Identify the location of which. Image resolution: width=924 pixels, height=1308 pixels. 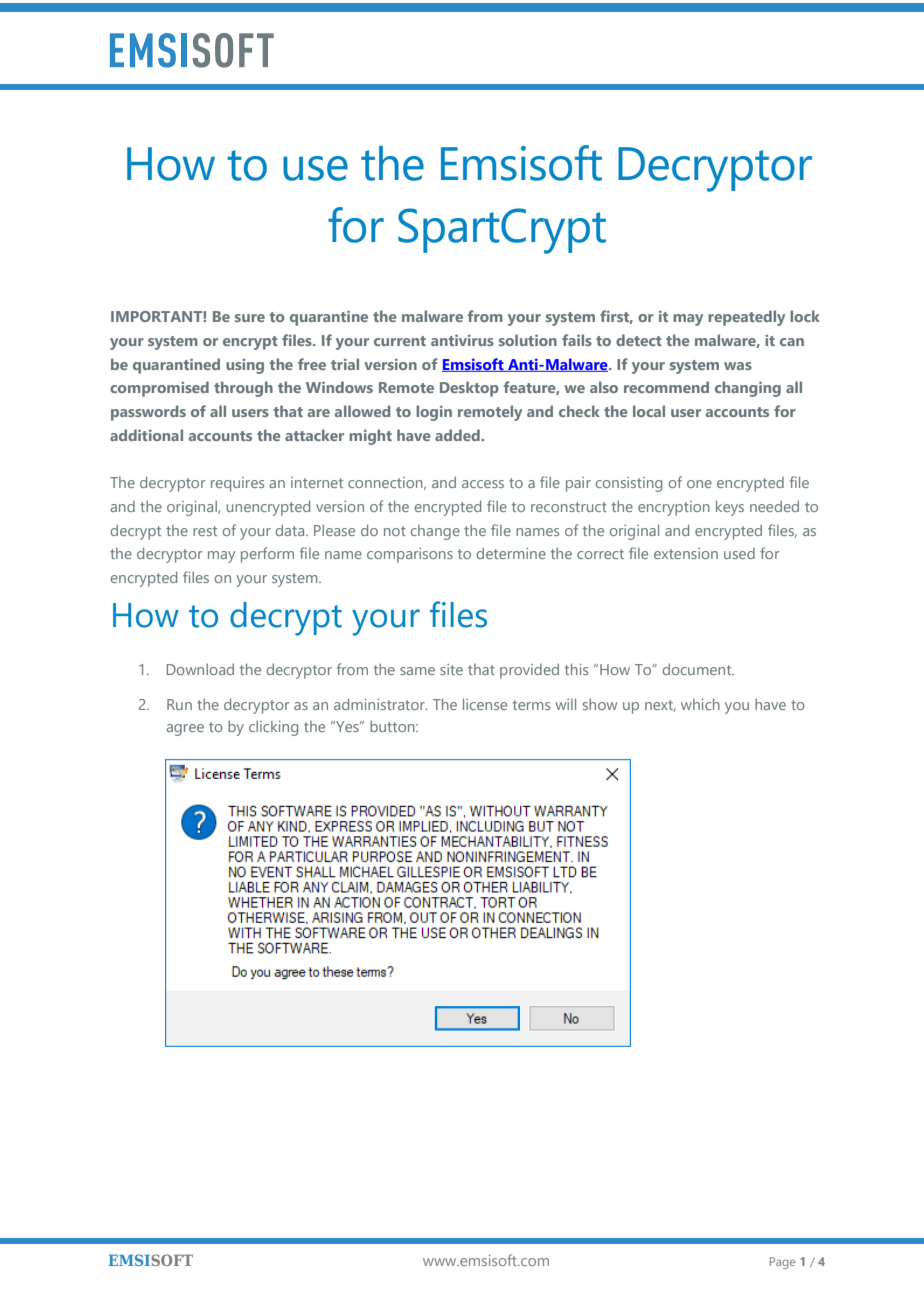
(700, 704).
